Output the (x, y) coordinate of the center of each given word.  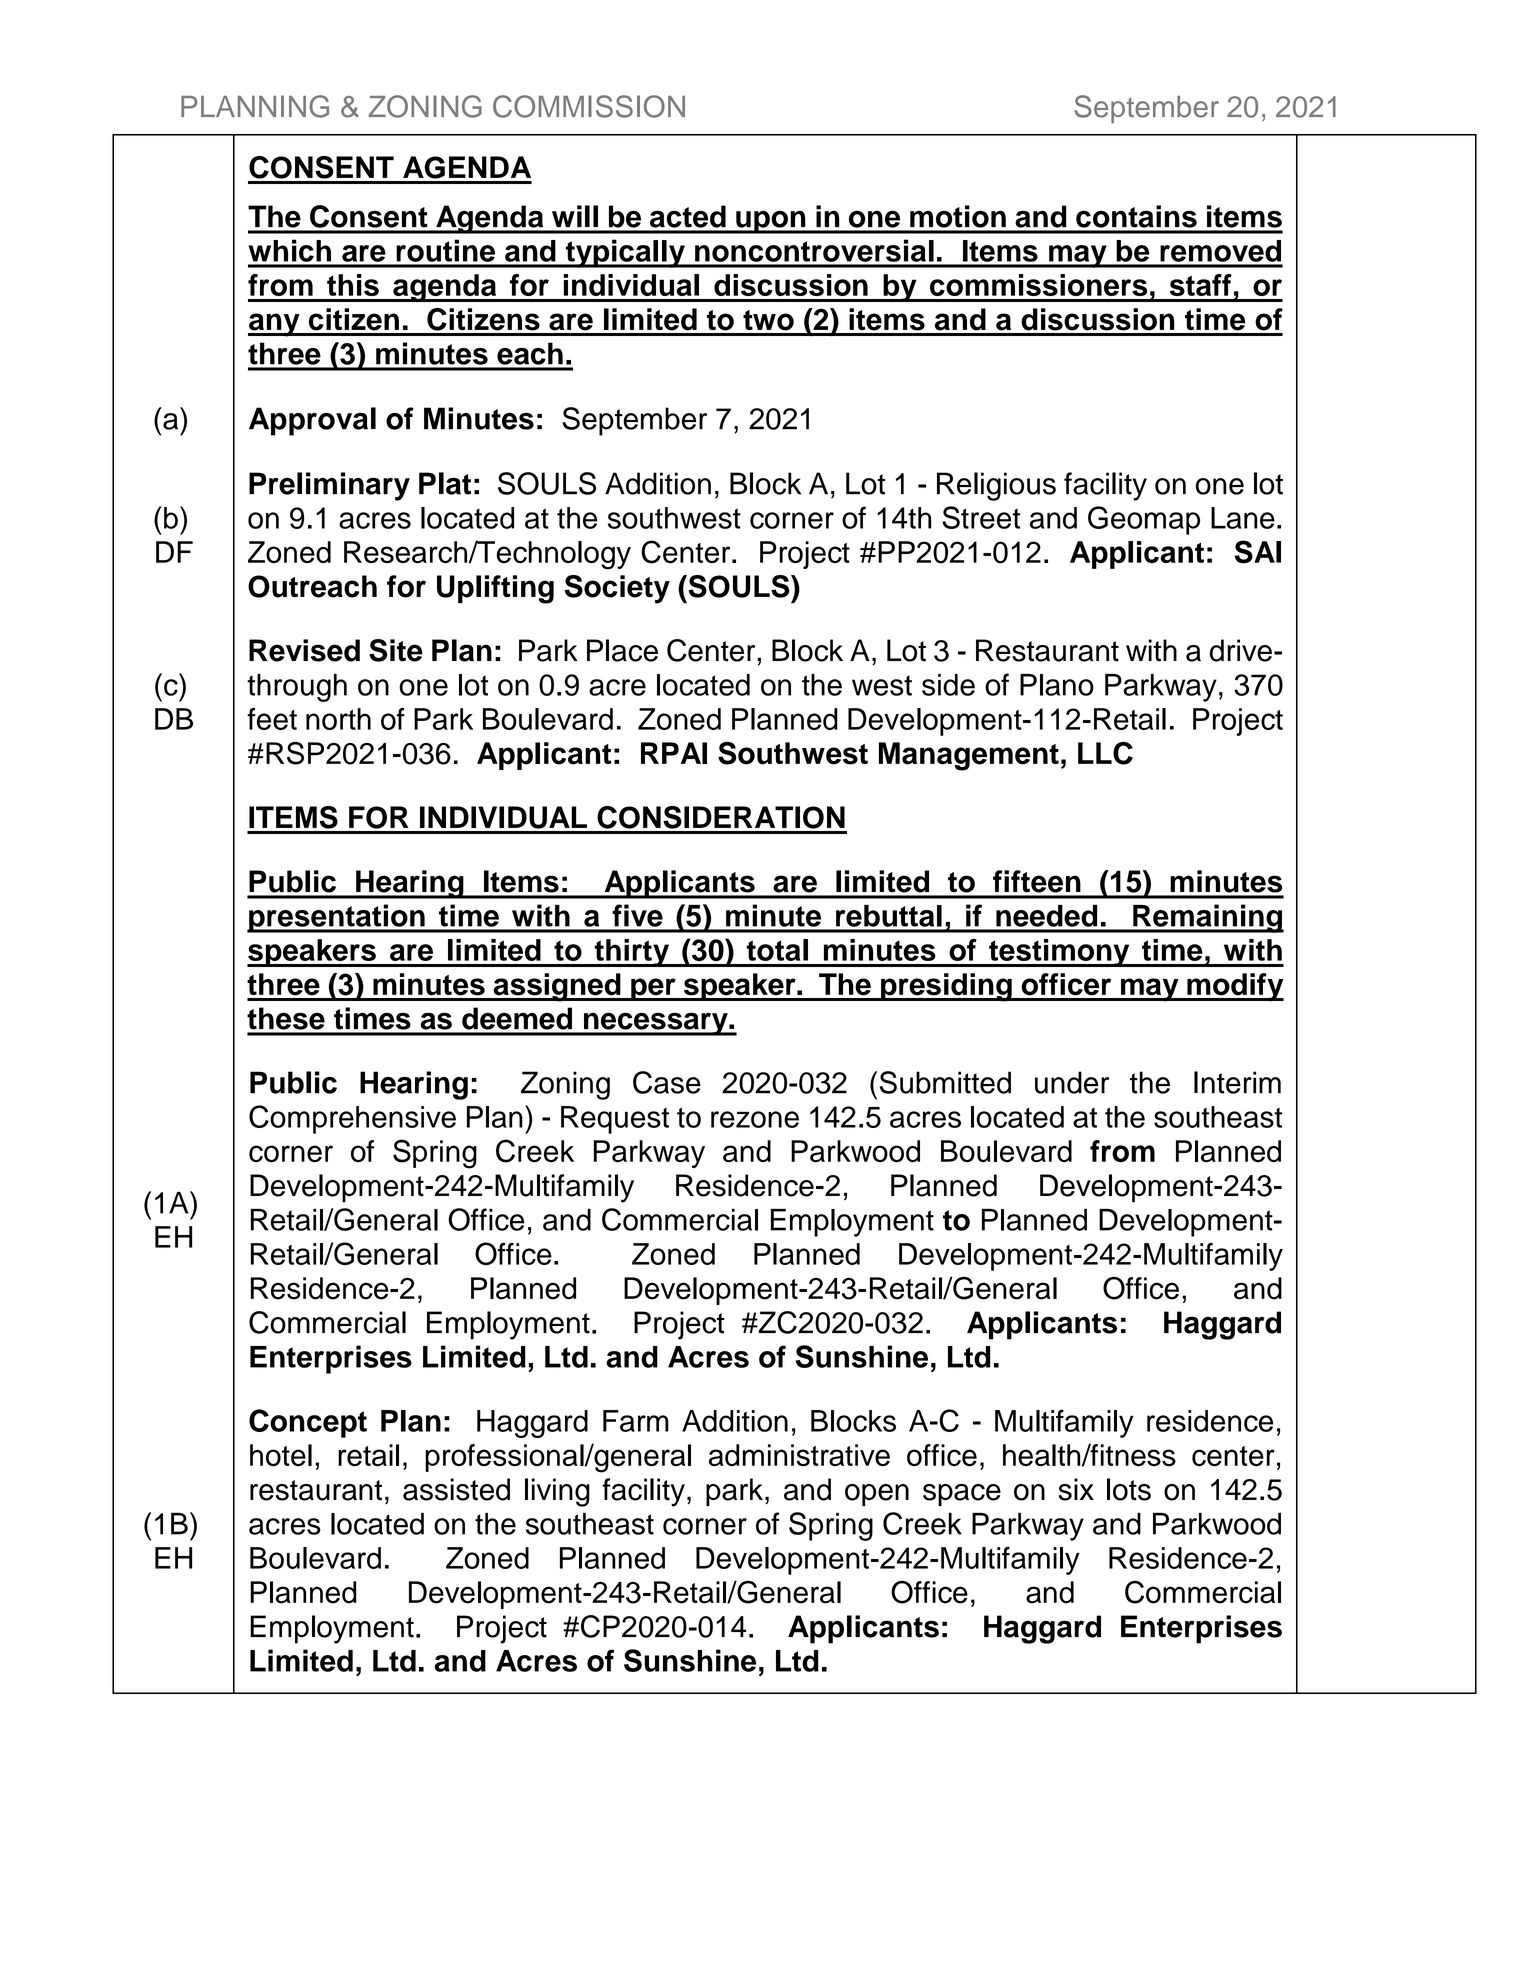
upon (771, 222)
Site (396, 650)
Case (667, 1082)
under (1072, 1082)
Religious (996, 486)
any (275, 325)
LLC (1105, 753)
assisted (456, 1489)
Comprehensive (352, 1119)
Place (622, 650)
